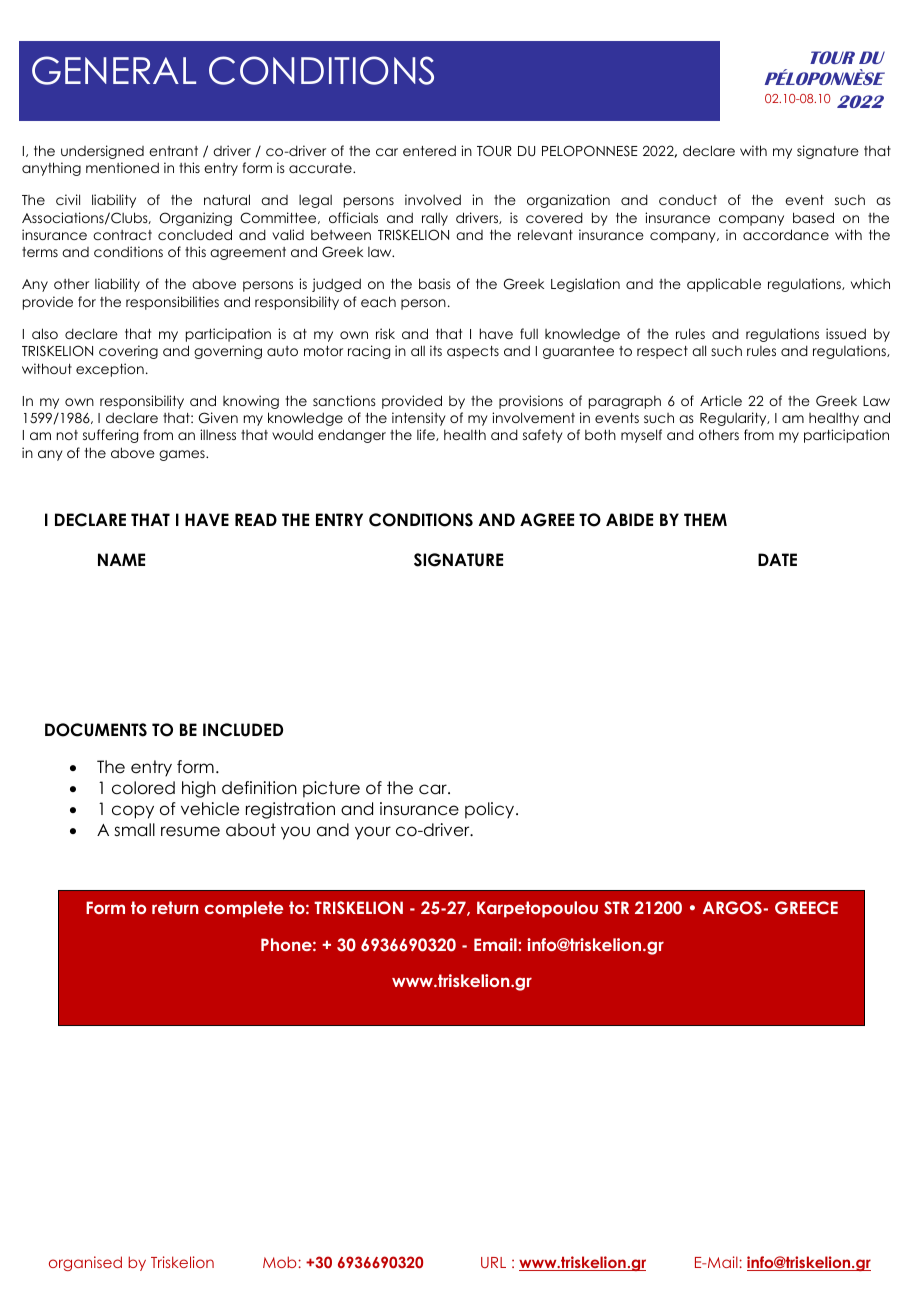 The image size is (924, 1308). Describe the element at coordinates (429, 150) in the screenshot. I see `entered` at that location.
